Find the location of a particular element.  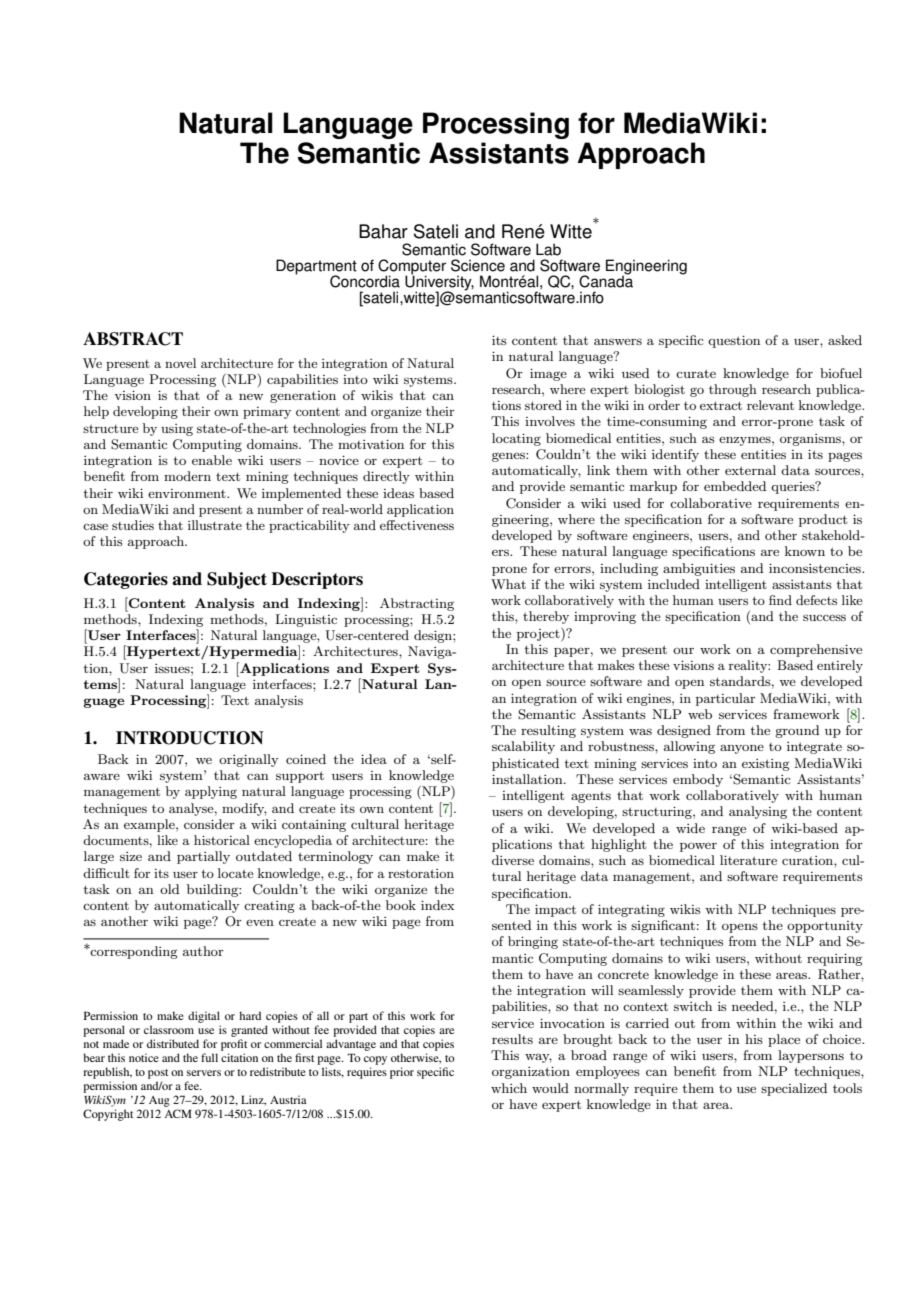

servers is located at coordinates (204, 1073).
